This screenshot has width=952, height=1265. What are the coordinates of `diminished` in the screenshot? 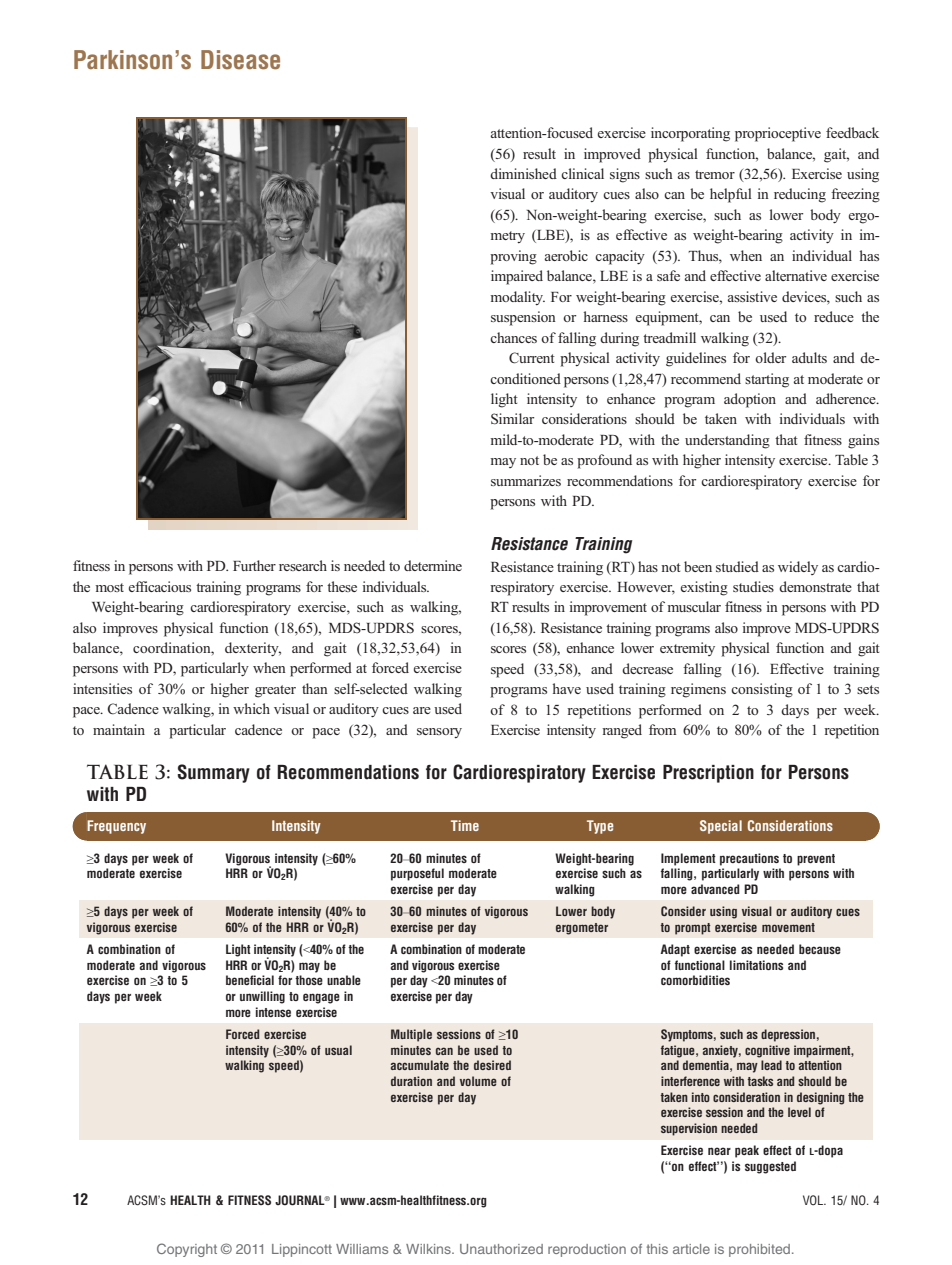 It's located at (523, 173).
